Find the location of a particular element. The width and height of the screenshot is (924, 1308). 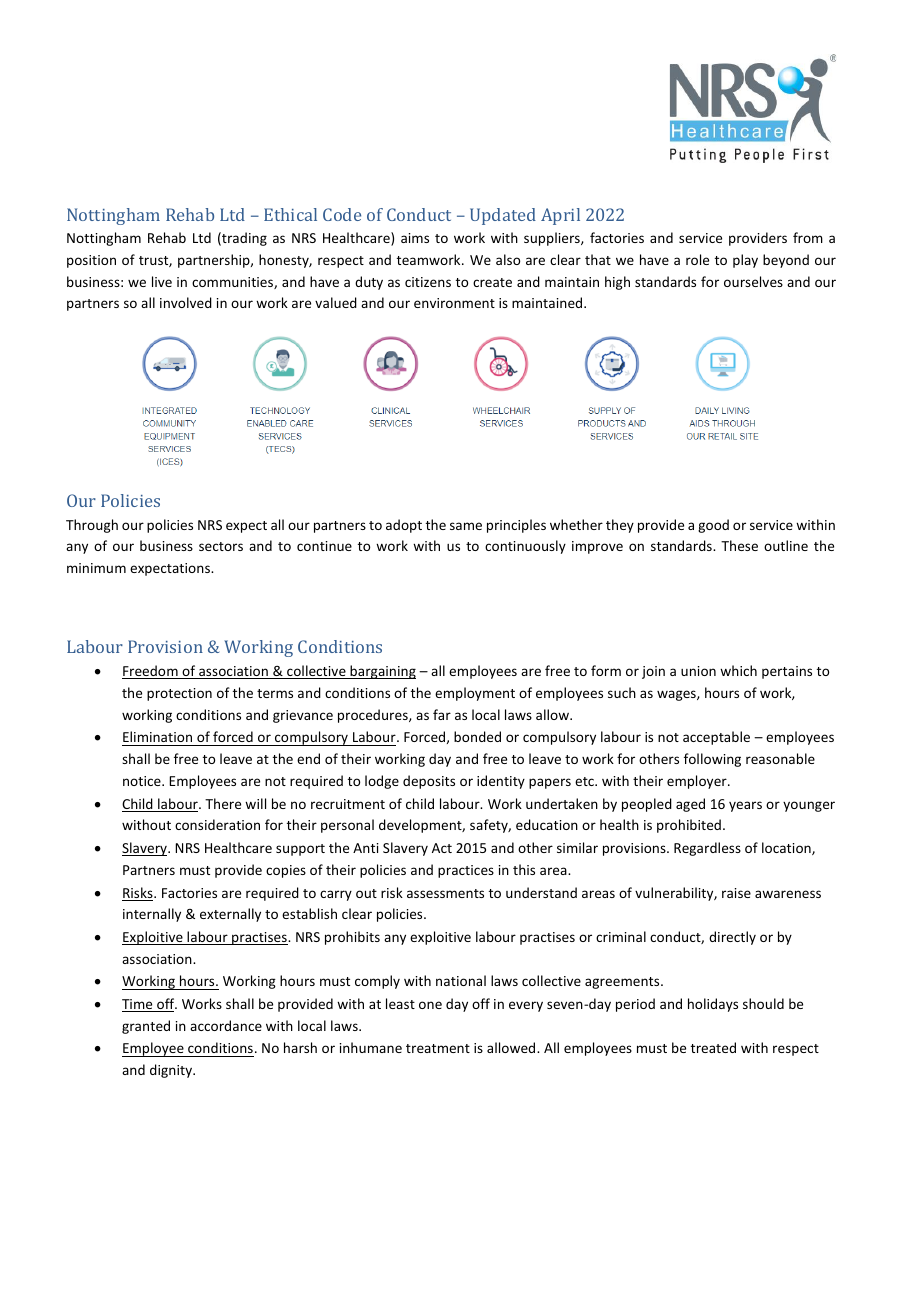

bargaining is located at coordinates (382, 672).
